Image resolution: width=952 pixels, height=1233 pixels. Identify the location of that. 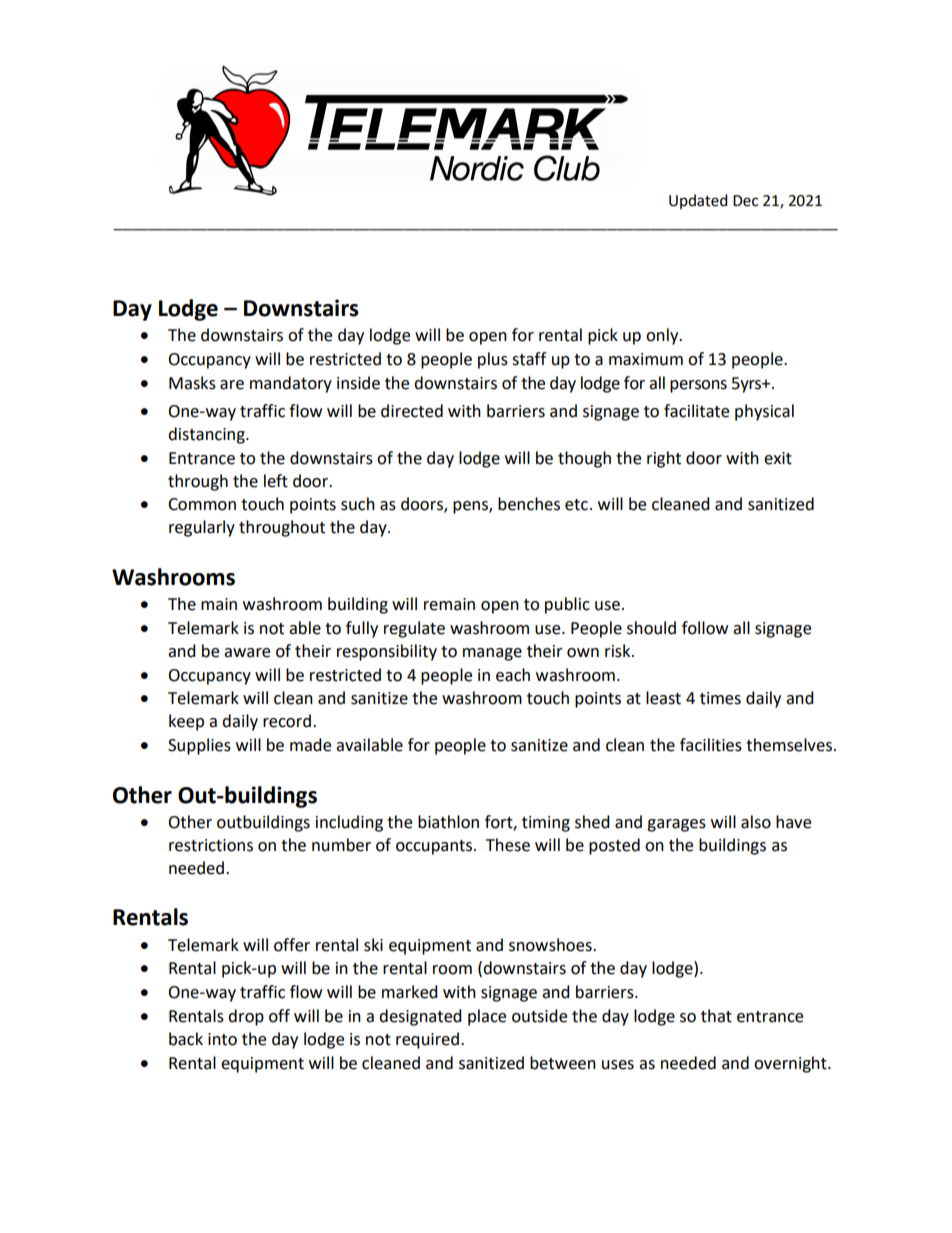
(716, 1016).
